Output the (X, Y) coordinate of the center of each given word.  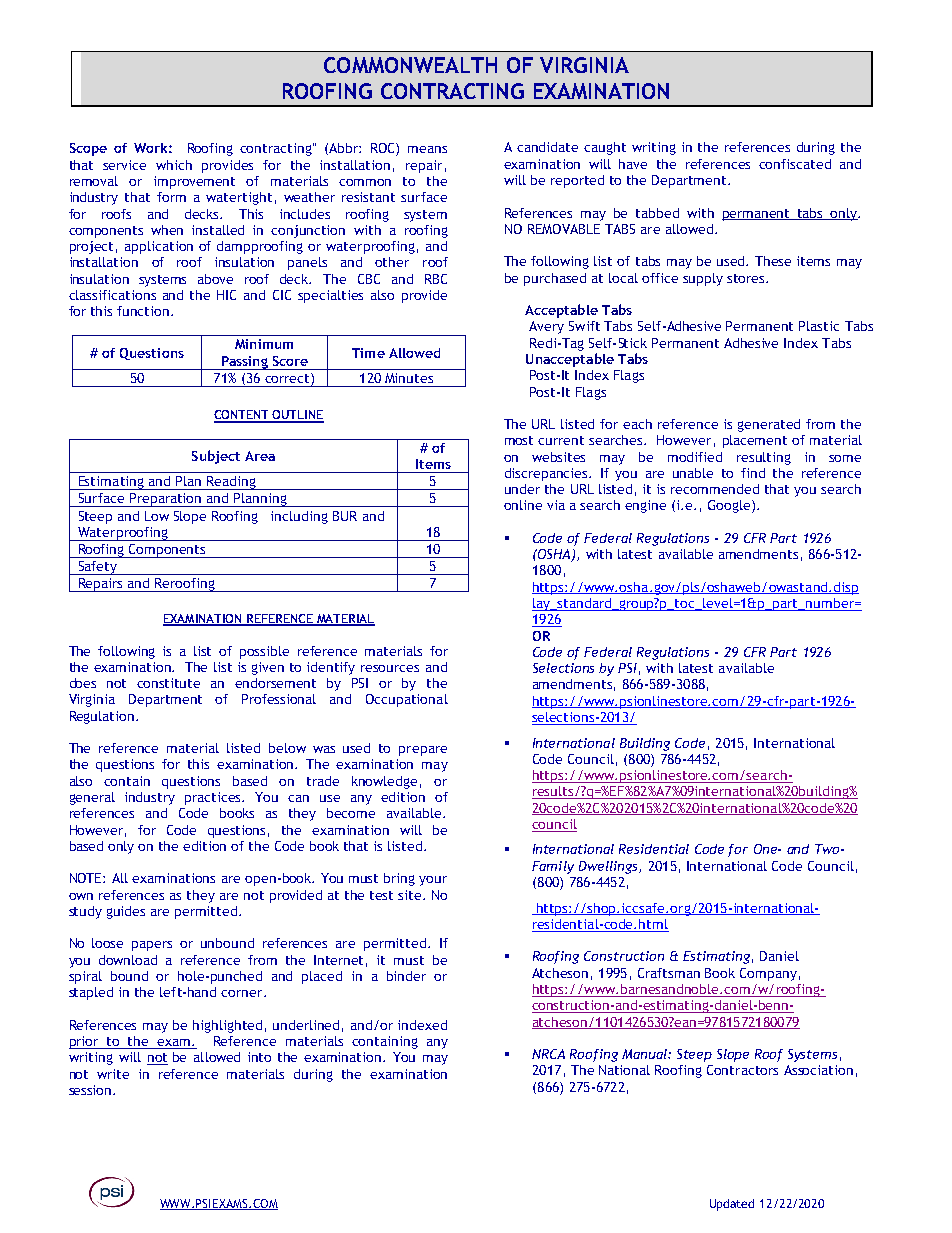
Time (368, 353)
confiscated (795, 164)
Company (768, 974)
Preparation (165, 500)
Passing (244, 363)
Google (730, 506)
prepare (423, 751)
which (174, 165)
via (556, 505)
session (91, 1090)
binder (406, 976)
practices (214, 798)
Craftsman (669, 973)
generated (769, 425)
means (427, 149)
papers (152, 946)
